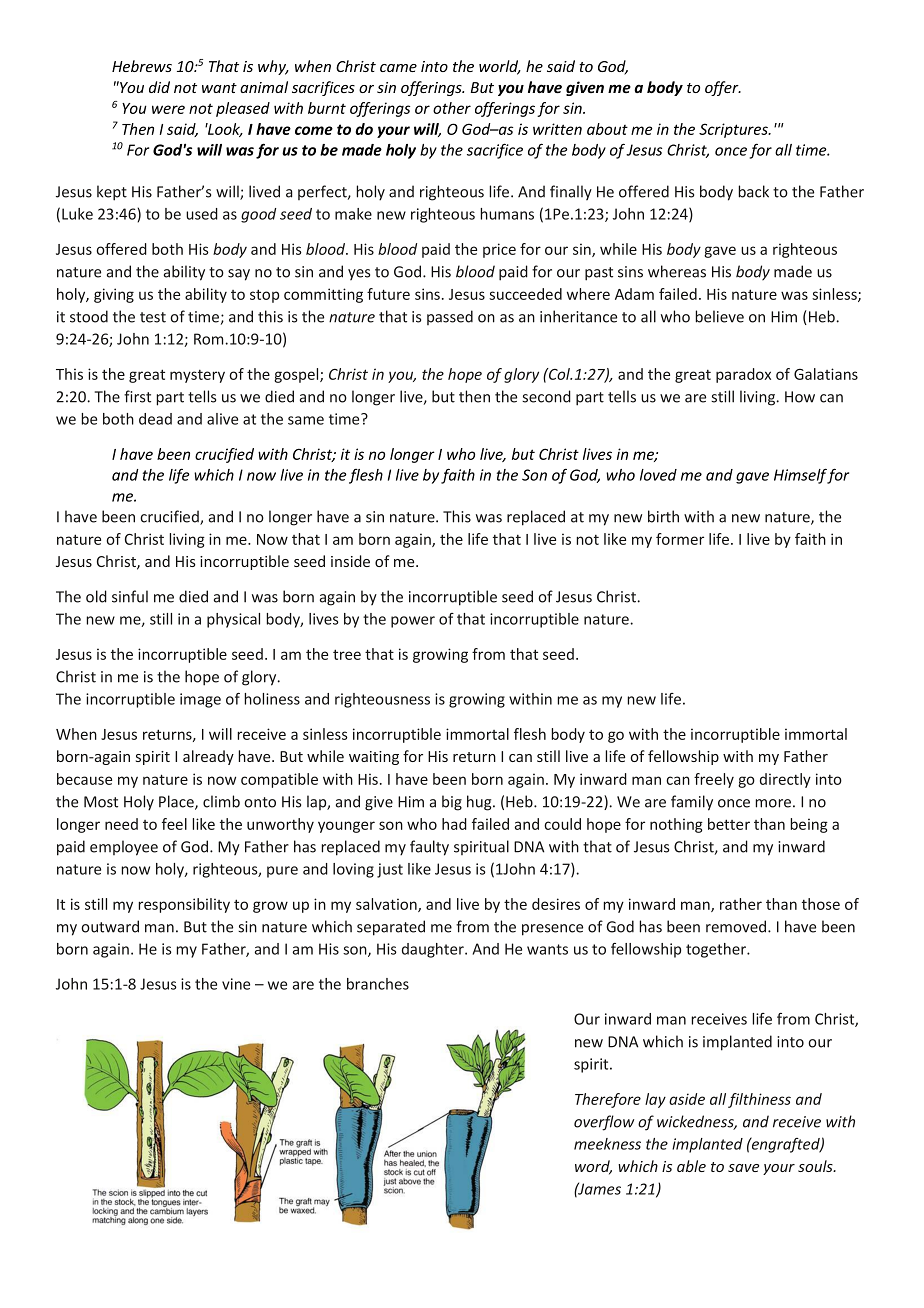 The height and width of the screenshot is (1308, 924). Describe the element at coordinates (734, 130) in the screenshot. I see `Scriptures` at that location.
